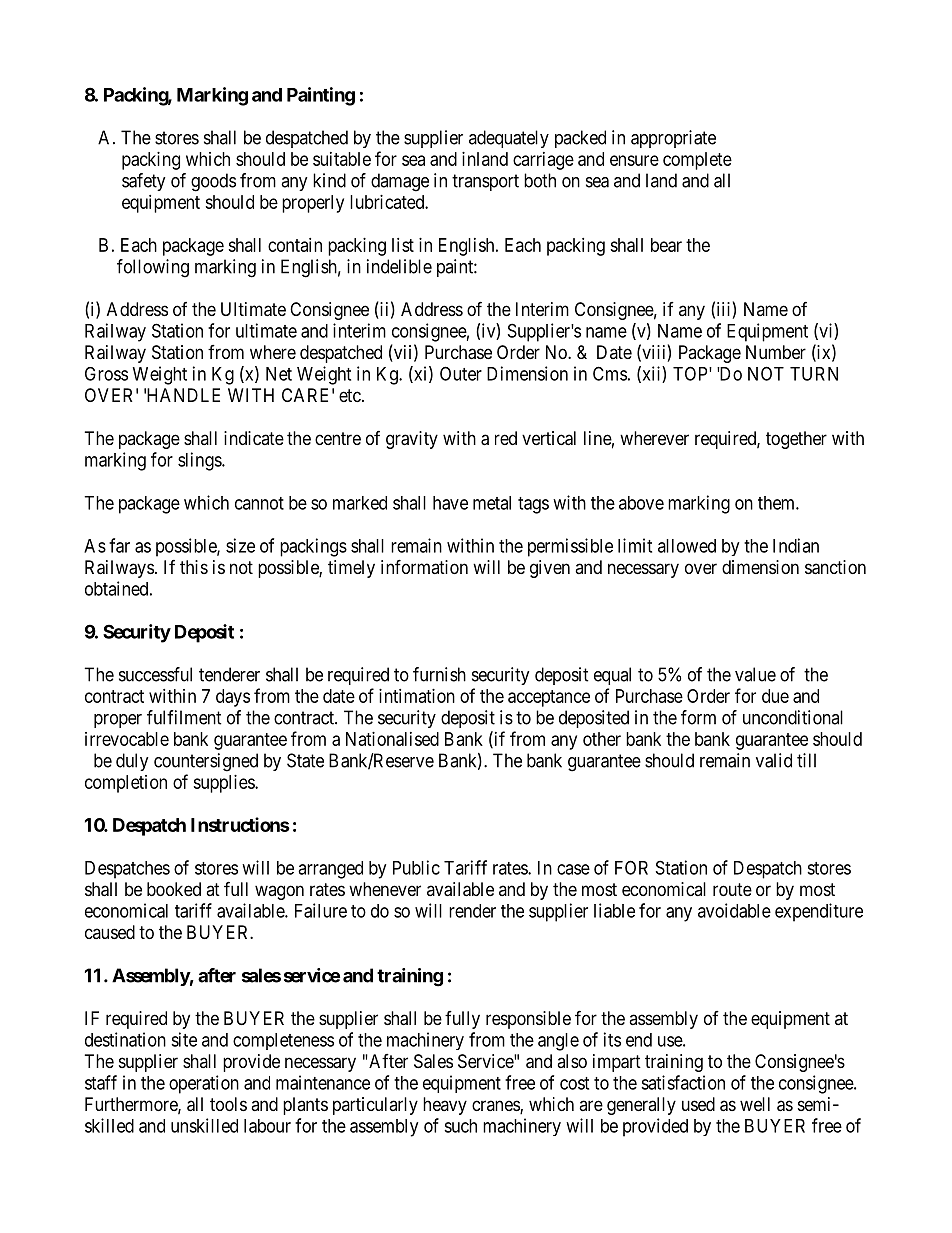  I want to click on route, so click(732, 889).
